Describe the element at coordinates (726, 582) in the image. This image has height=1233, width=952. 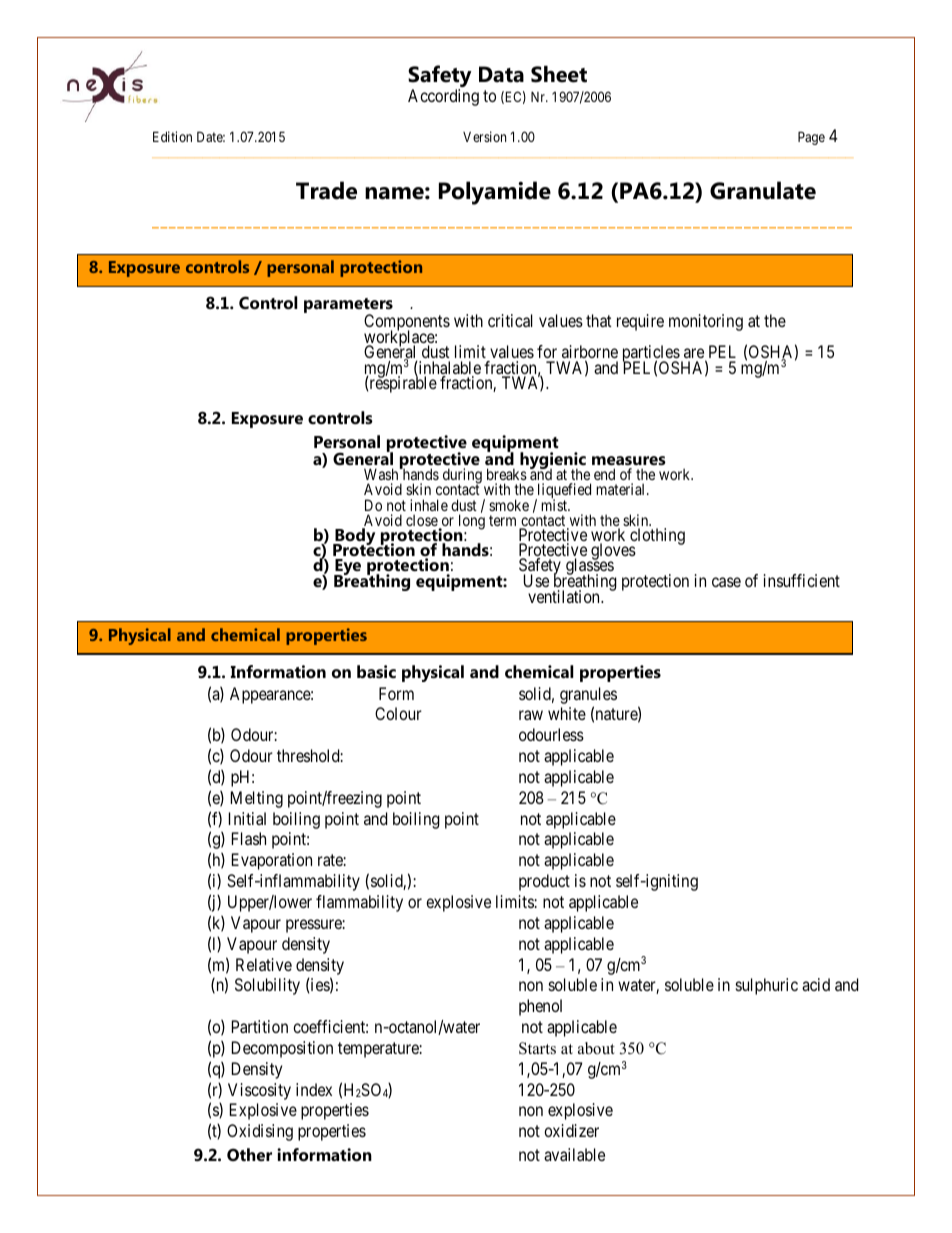
I see `case` at that location.
